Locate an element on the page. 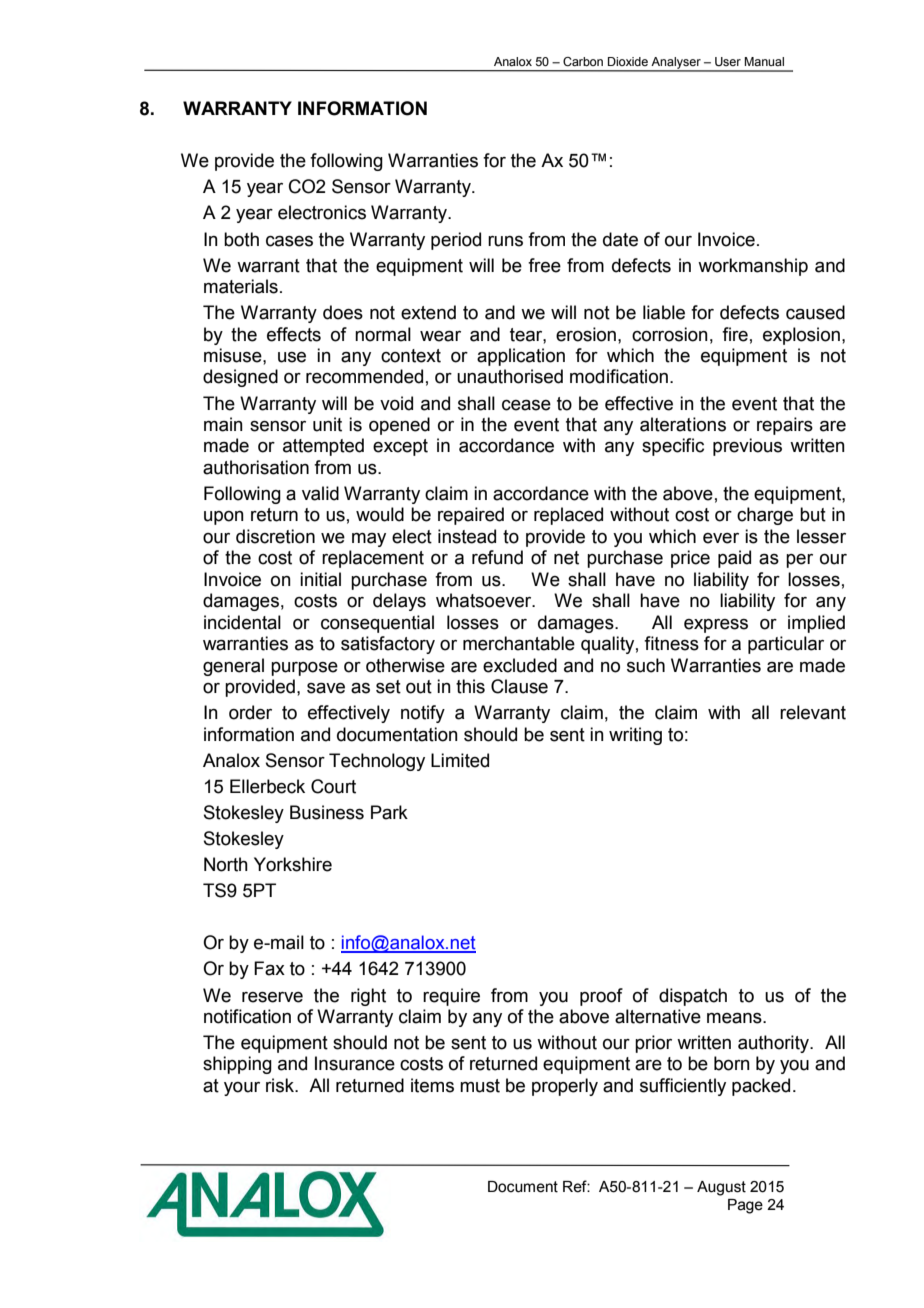 This page has height=1308, width=924. previous is located at coordinates (747, 447).
